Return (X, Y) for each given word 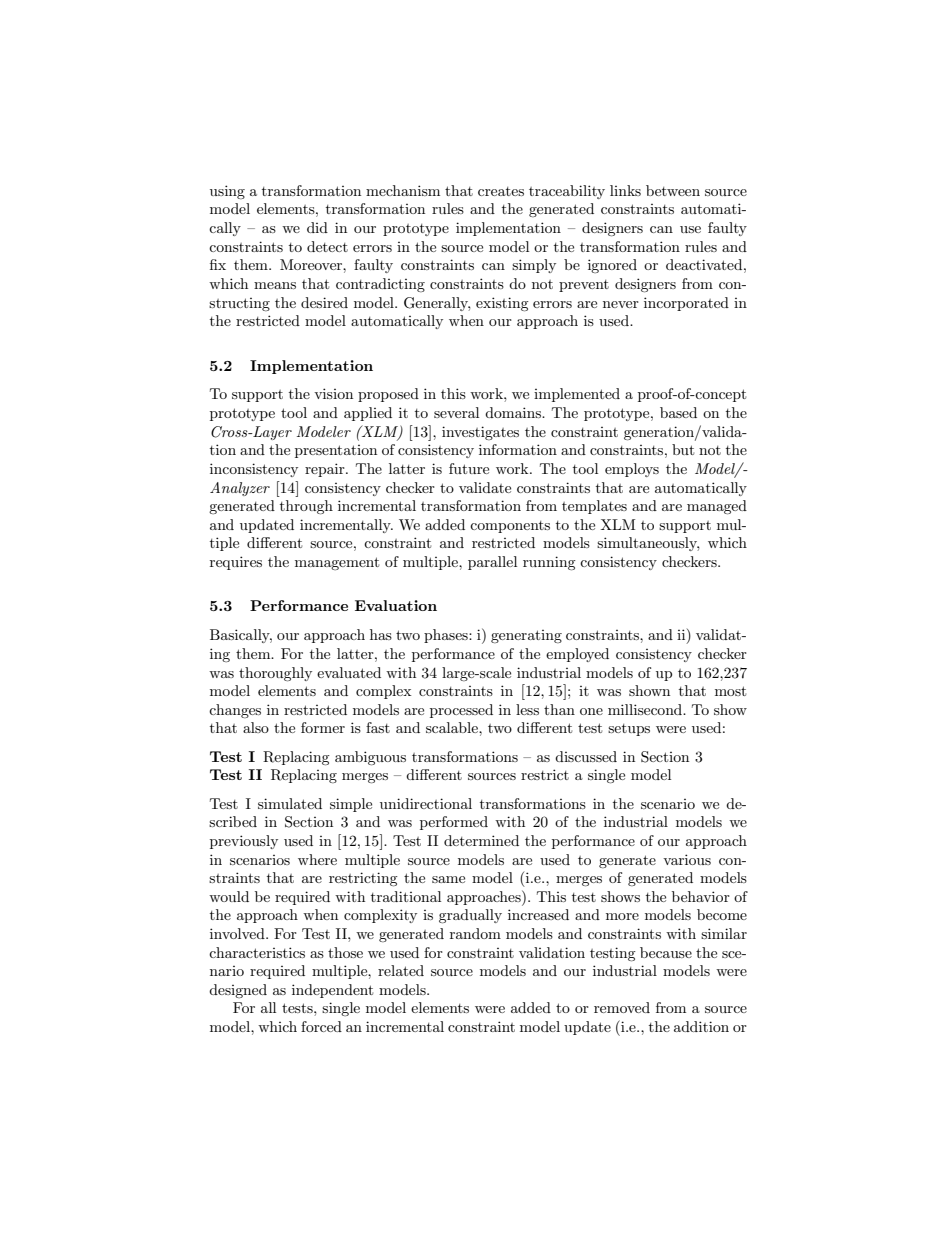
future (469, 468)
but (683, 449)
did (317, 227)
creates (501, 191)
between (673, 190)
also (256, 727)
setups (629, 730)
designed (238, 991)
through (306, 507)
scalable (453, 727)
